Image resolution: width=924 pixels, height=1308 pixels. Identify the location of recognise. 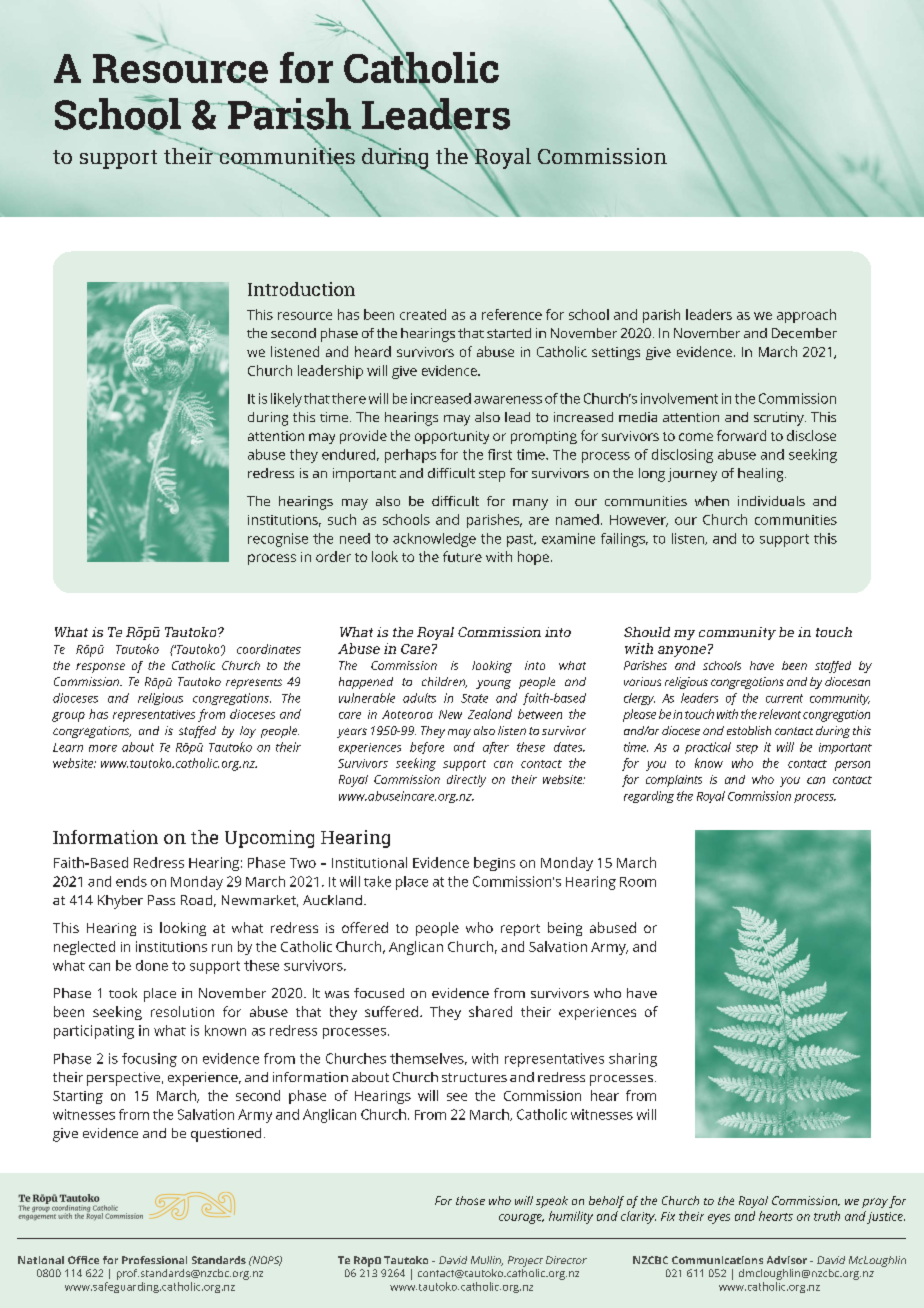
(278, 540).
